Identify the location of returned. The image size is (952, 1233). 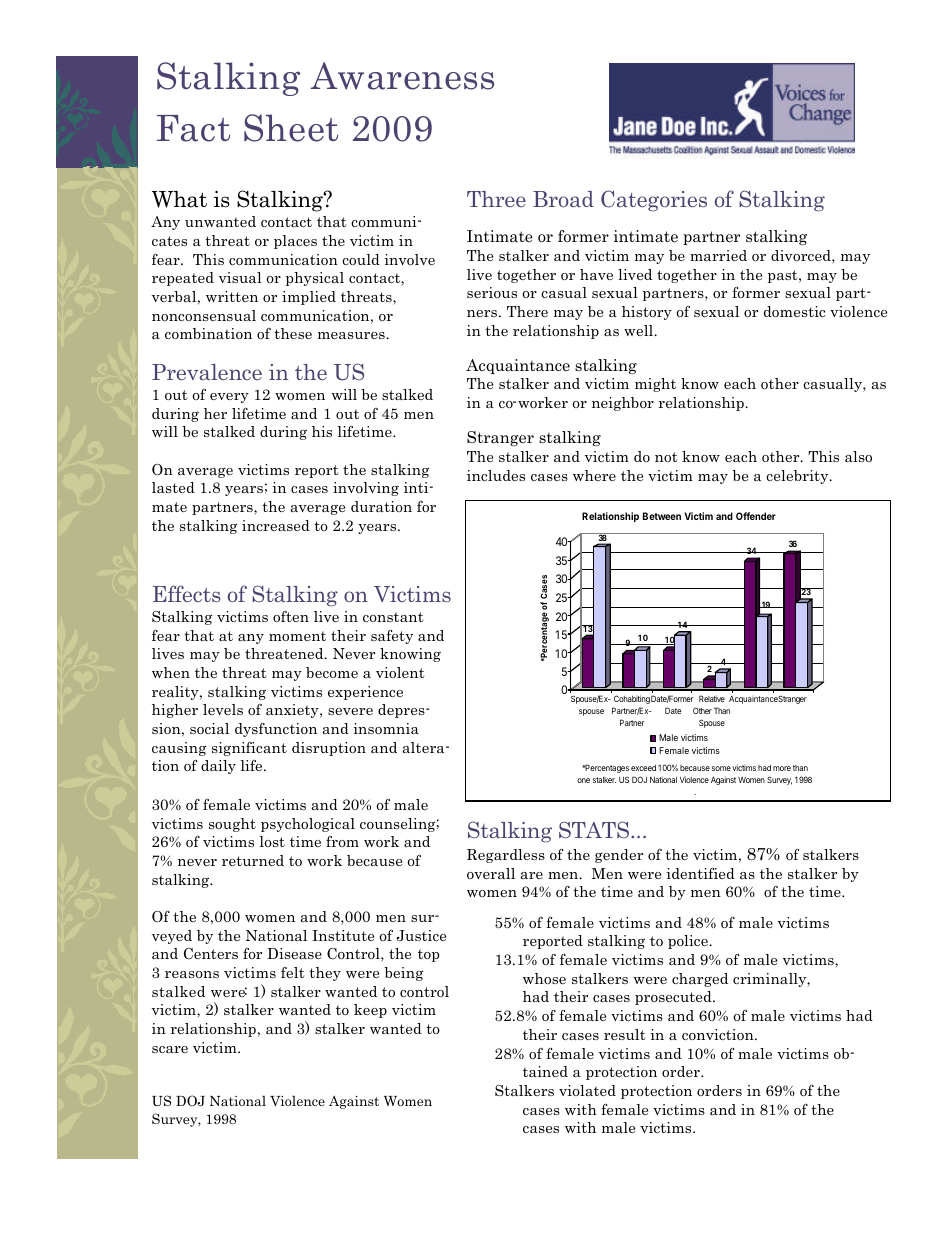
(253, 860).
